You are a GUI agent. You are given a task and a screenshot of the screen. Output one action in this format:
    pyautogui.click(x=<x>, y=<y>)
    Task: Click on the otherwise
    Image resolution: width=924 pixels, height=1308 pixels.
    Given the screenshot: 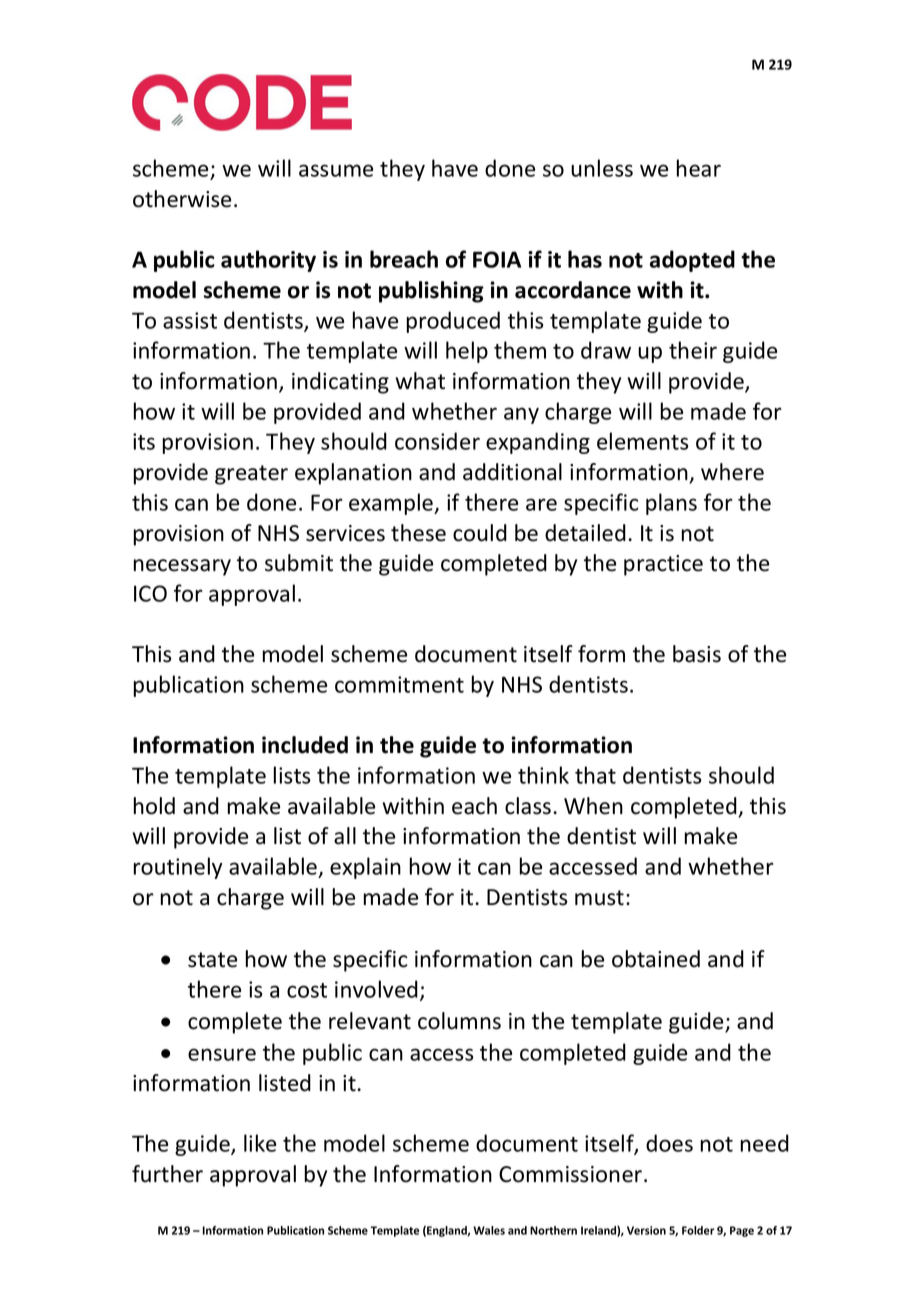 What is the action you would take?
    pyautogui.click(x=182, y=199)
